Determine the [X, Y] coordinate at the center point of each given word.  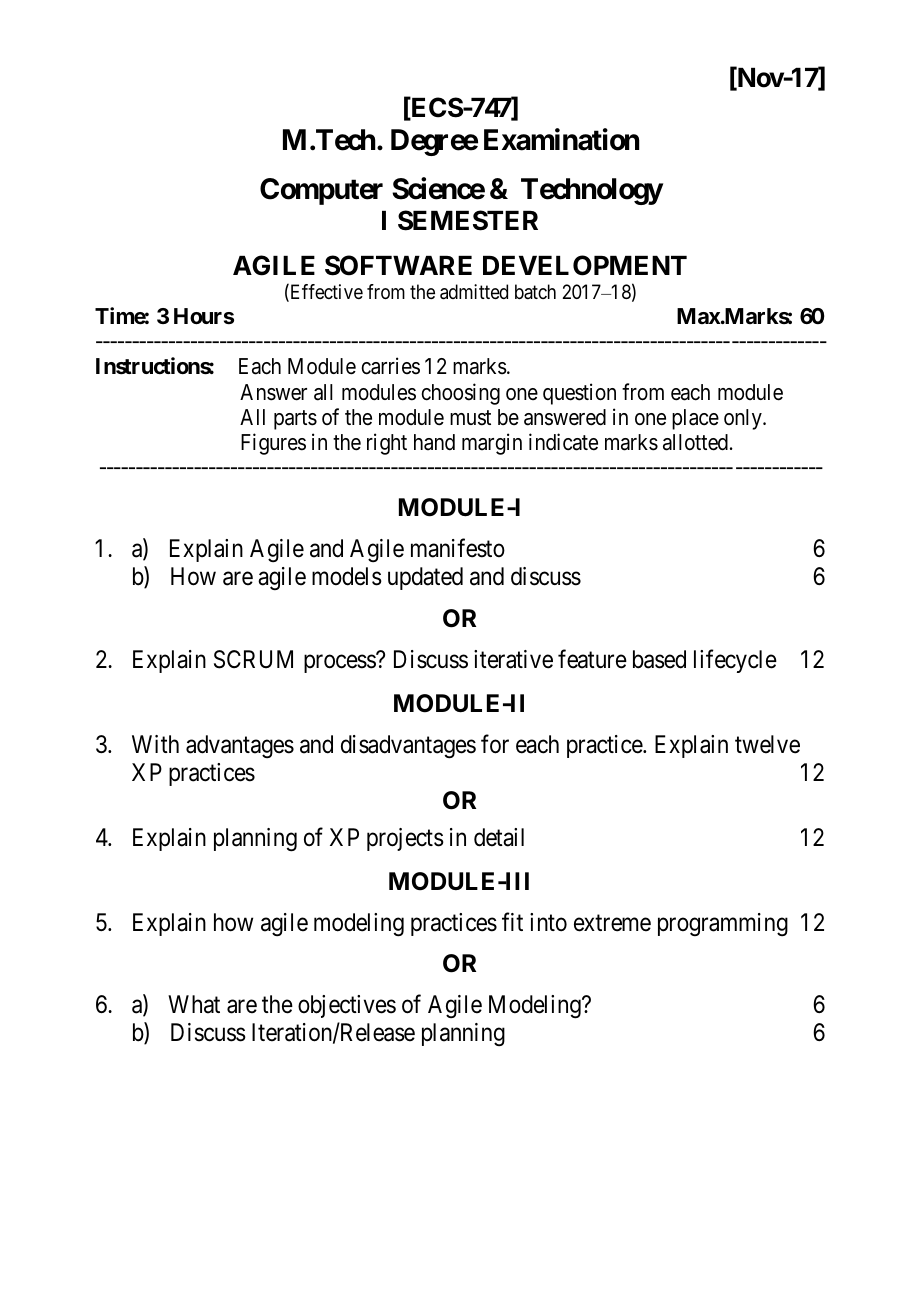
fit [512, 921]
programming [723, 924]
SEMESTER [468, 220]
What [194, 1004]
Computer [321, 191]
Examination [561, 139]
